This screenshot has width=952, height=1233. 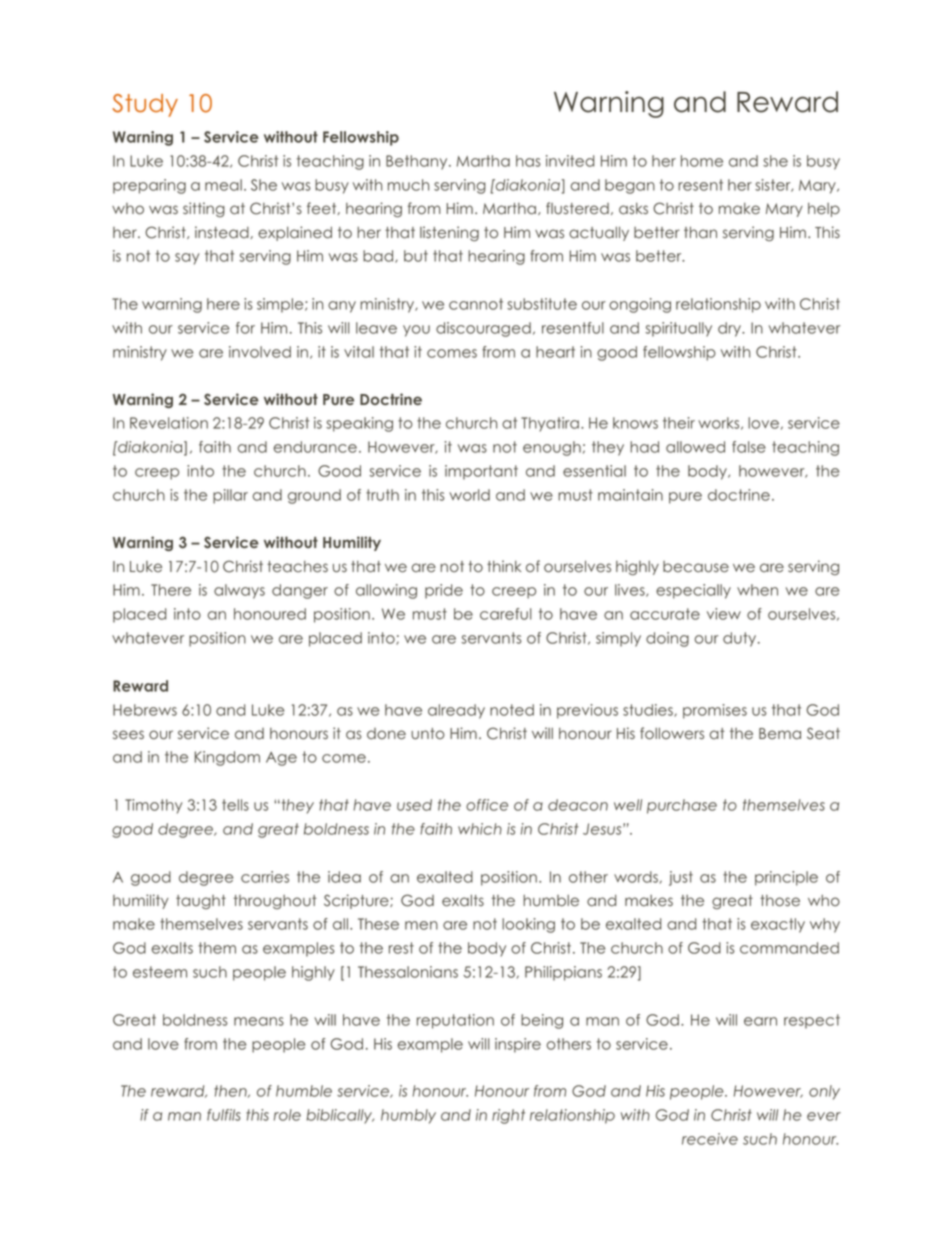 What do you see at coordinates (408, 185) in the screenshot?
I see `much` at bounding box center [408, 185].
